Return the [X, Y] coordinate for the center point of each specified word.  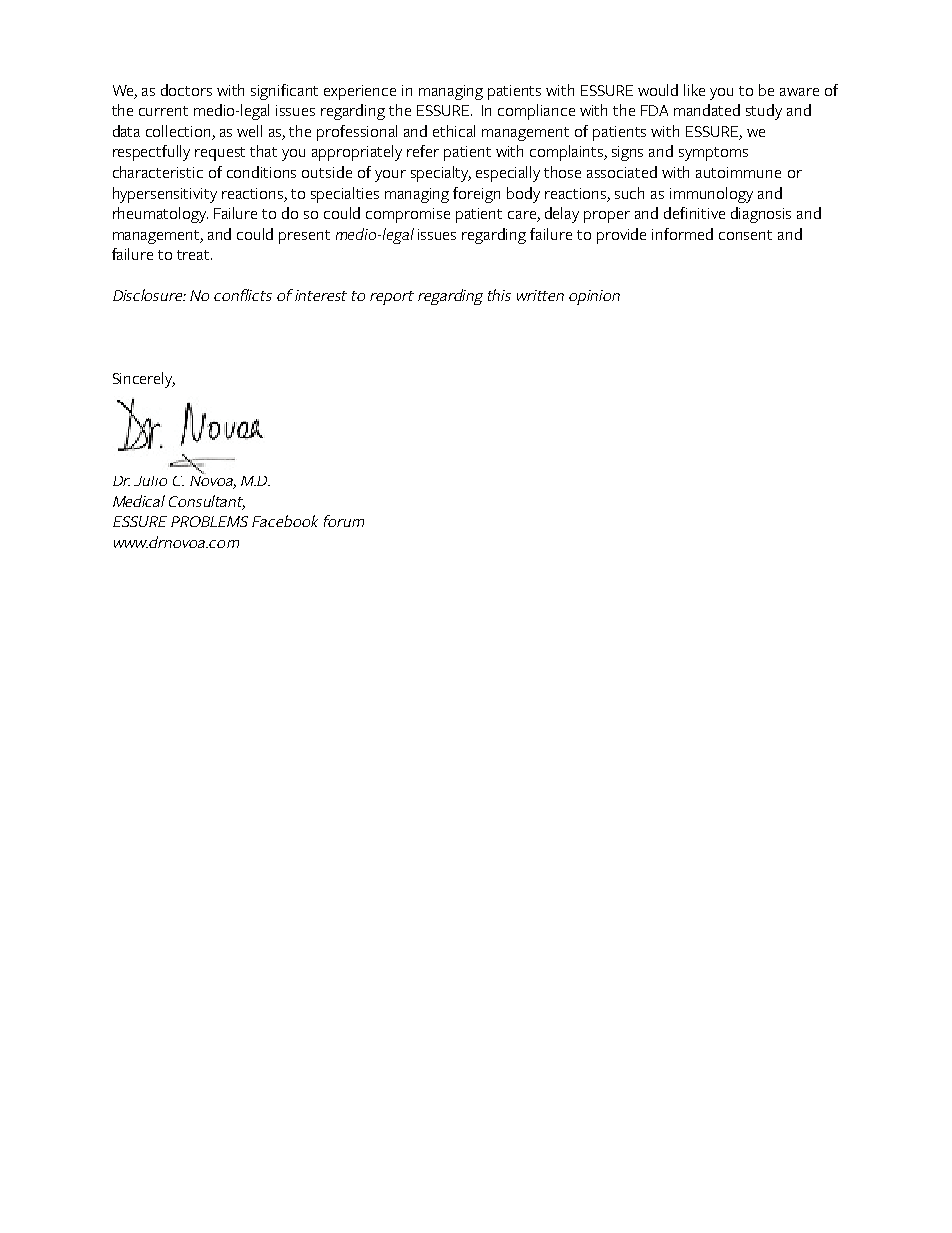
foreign [476, 195]
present [304, 237]
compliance [536, 112]
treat [194, 255]
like [694, 90]
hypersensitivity [165, 195]
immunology [711, 195]
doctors [186, 90]
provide [621, 236]
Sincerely [144, 380]
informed [682, 234]
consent [745, 235]
